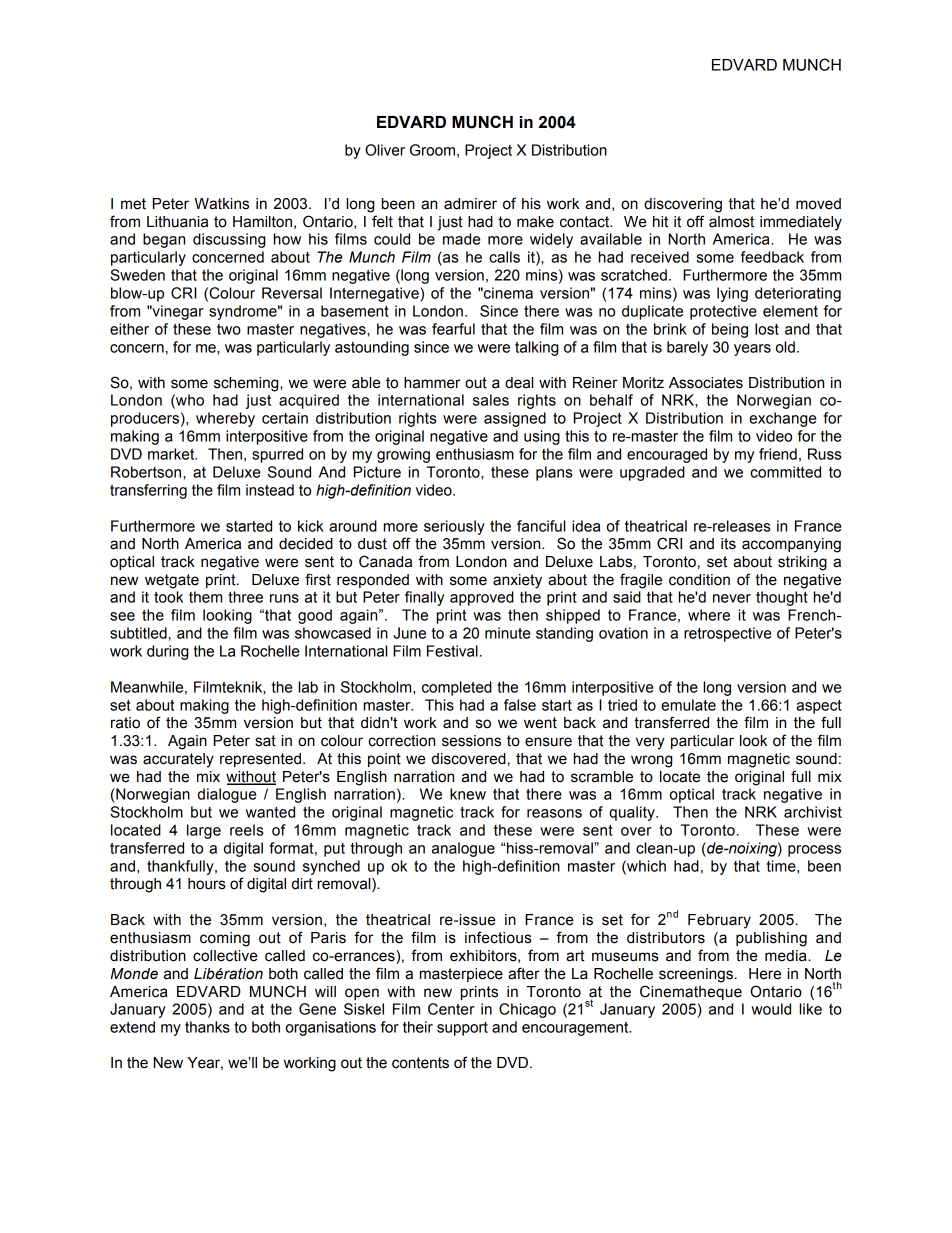  What do you see at coordinates (221, 204) in the image?
I see `Watkins` at bounding box center [221, 204].
